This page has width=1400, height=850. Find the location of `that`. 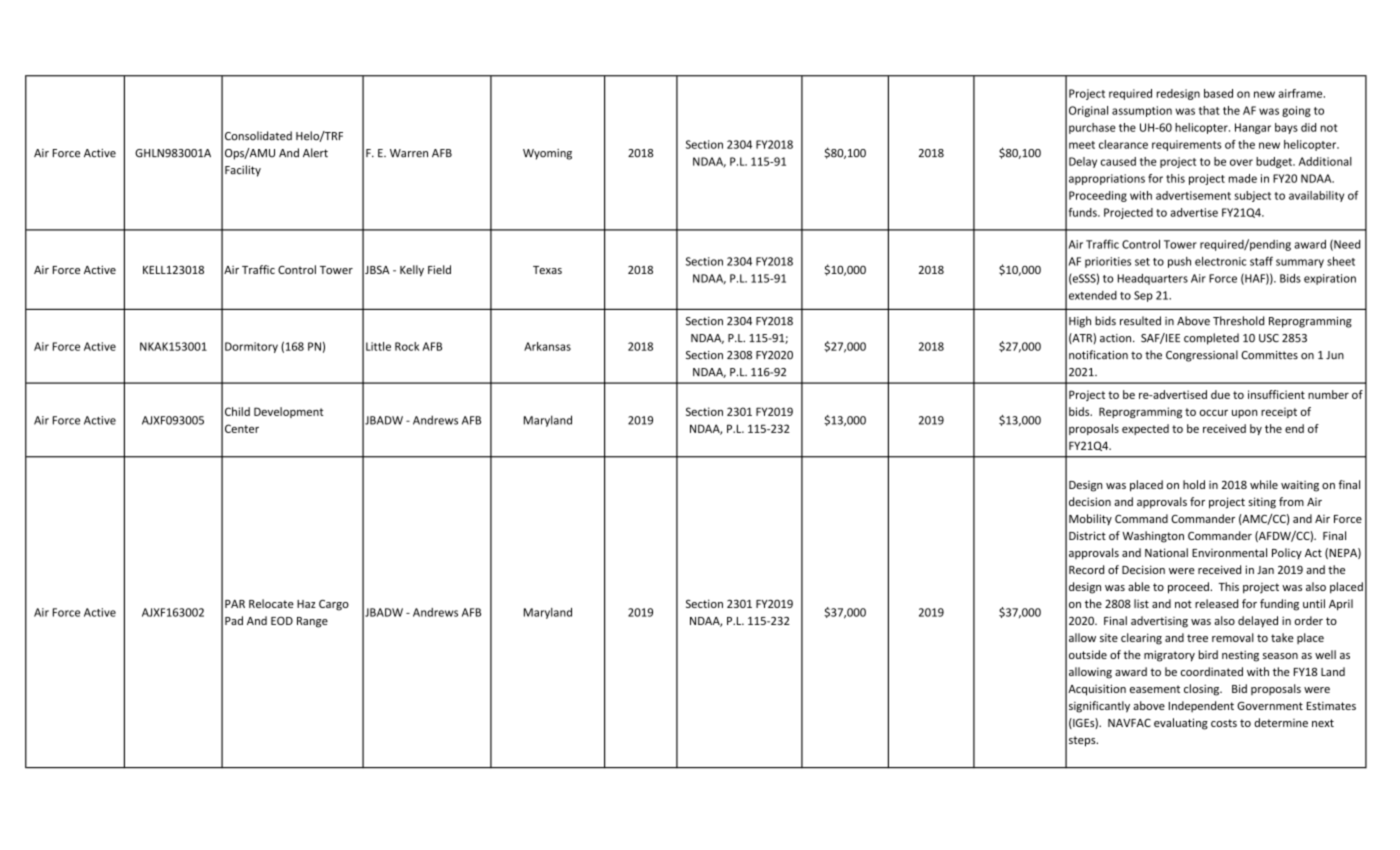

that is located at coordinates (1209, 110).
